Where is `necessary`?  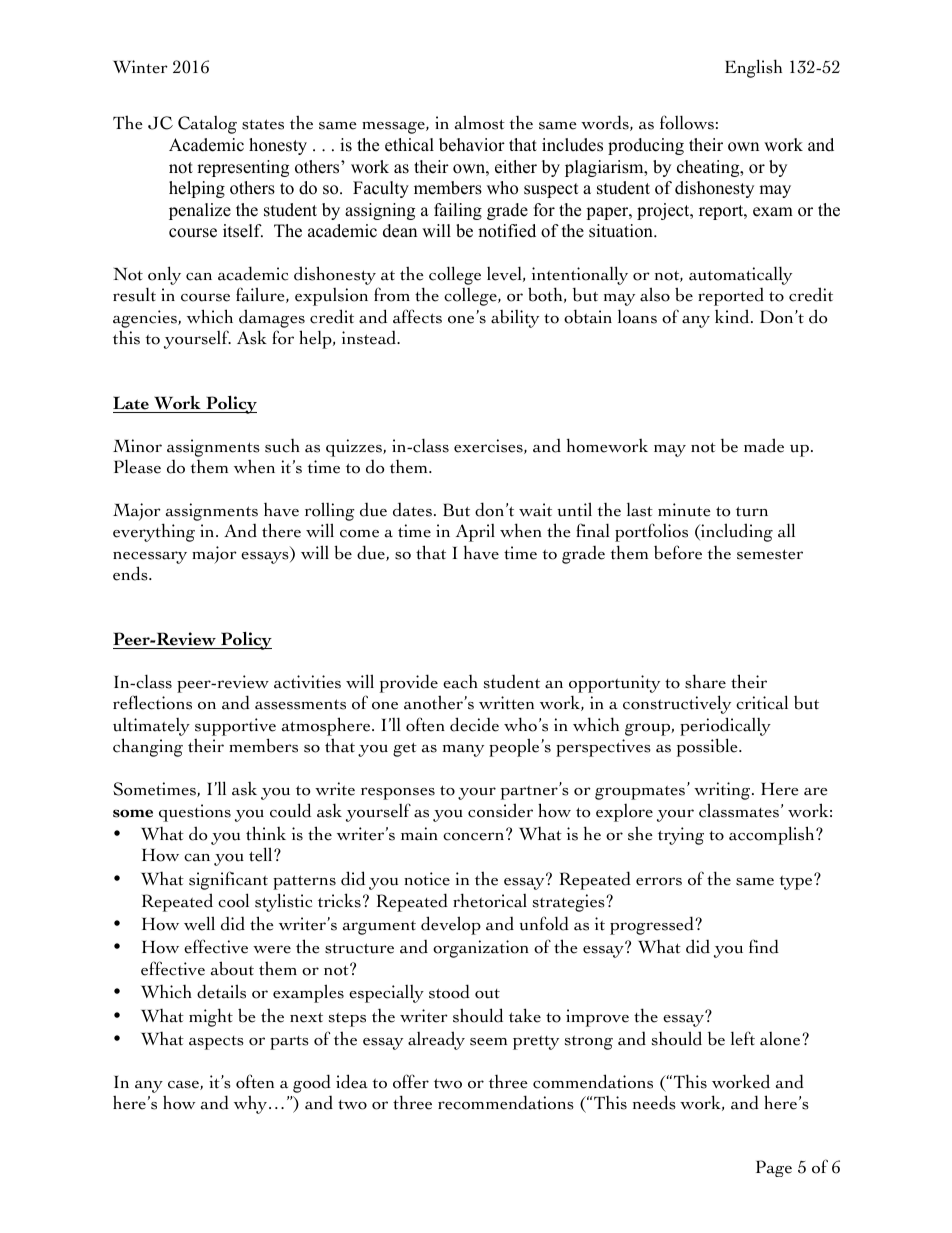 necessary is located at coordinates (150, 557).
